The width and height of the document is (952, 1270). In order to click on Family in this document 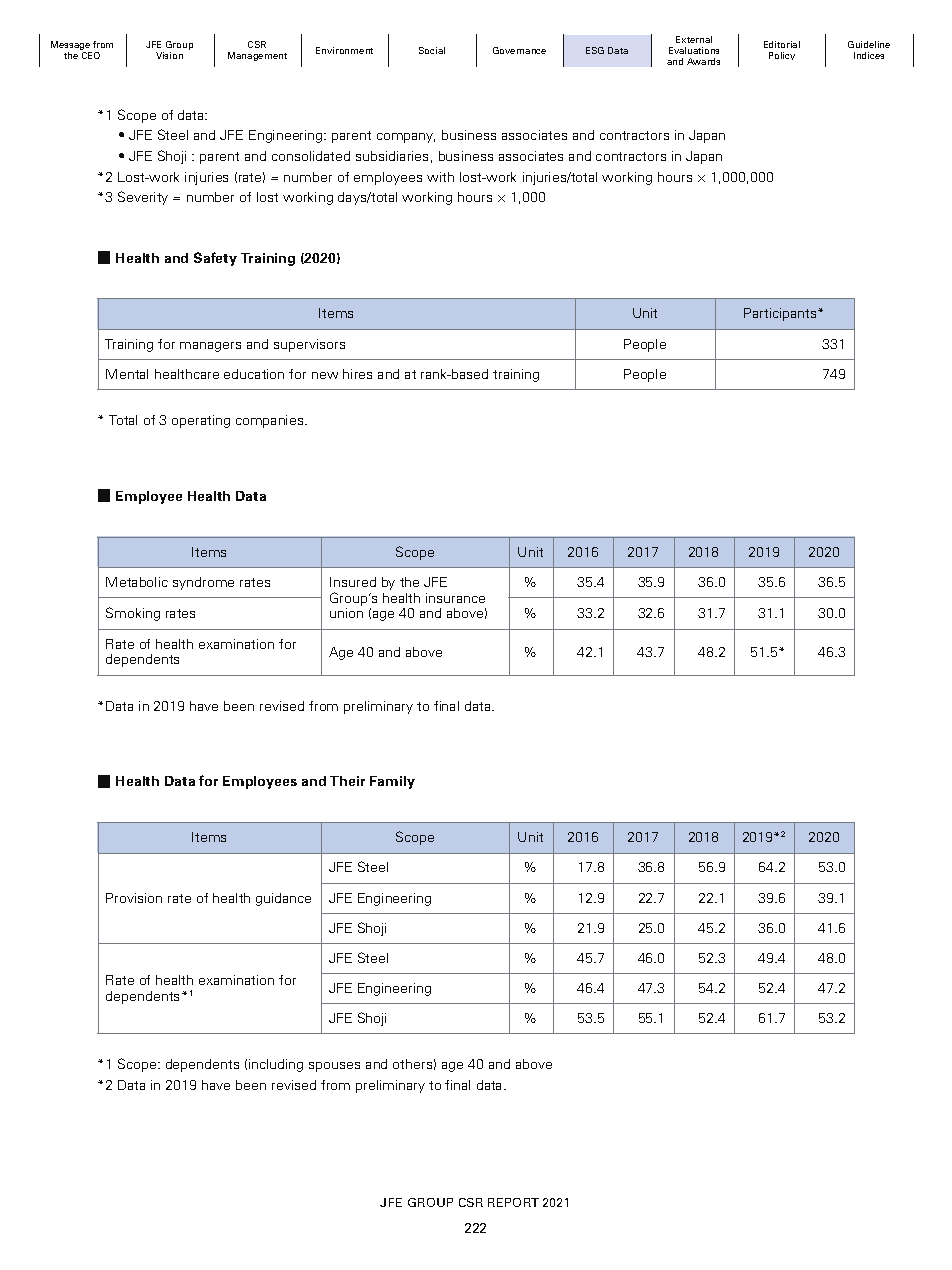, I will do `click(392, 782)`.
